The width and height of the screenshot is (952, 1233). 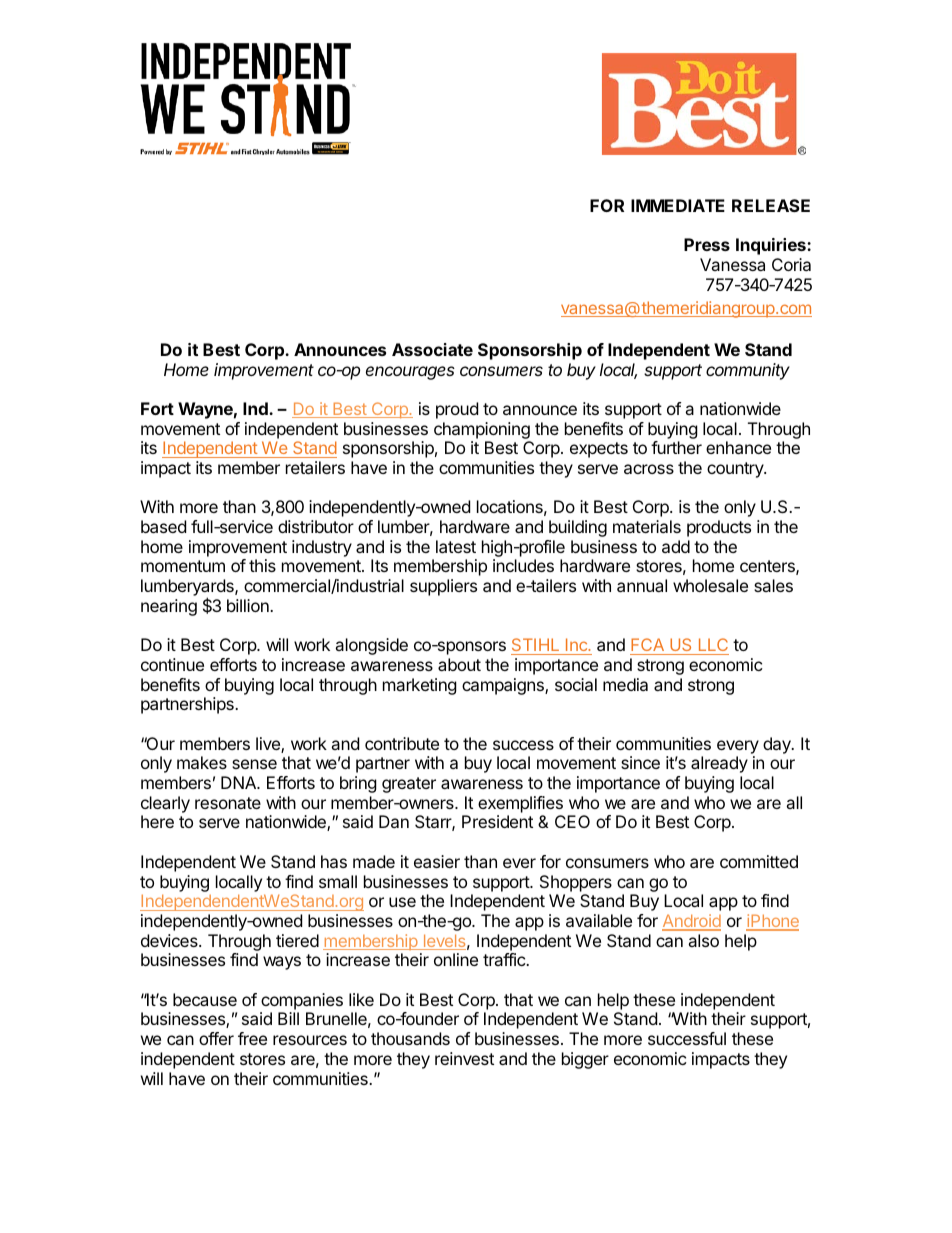 I want to click on Press, so click(x=707, y=244).
